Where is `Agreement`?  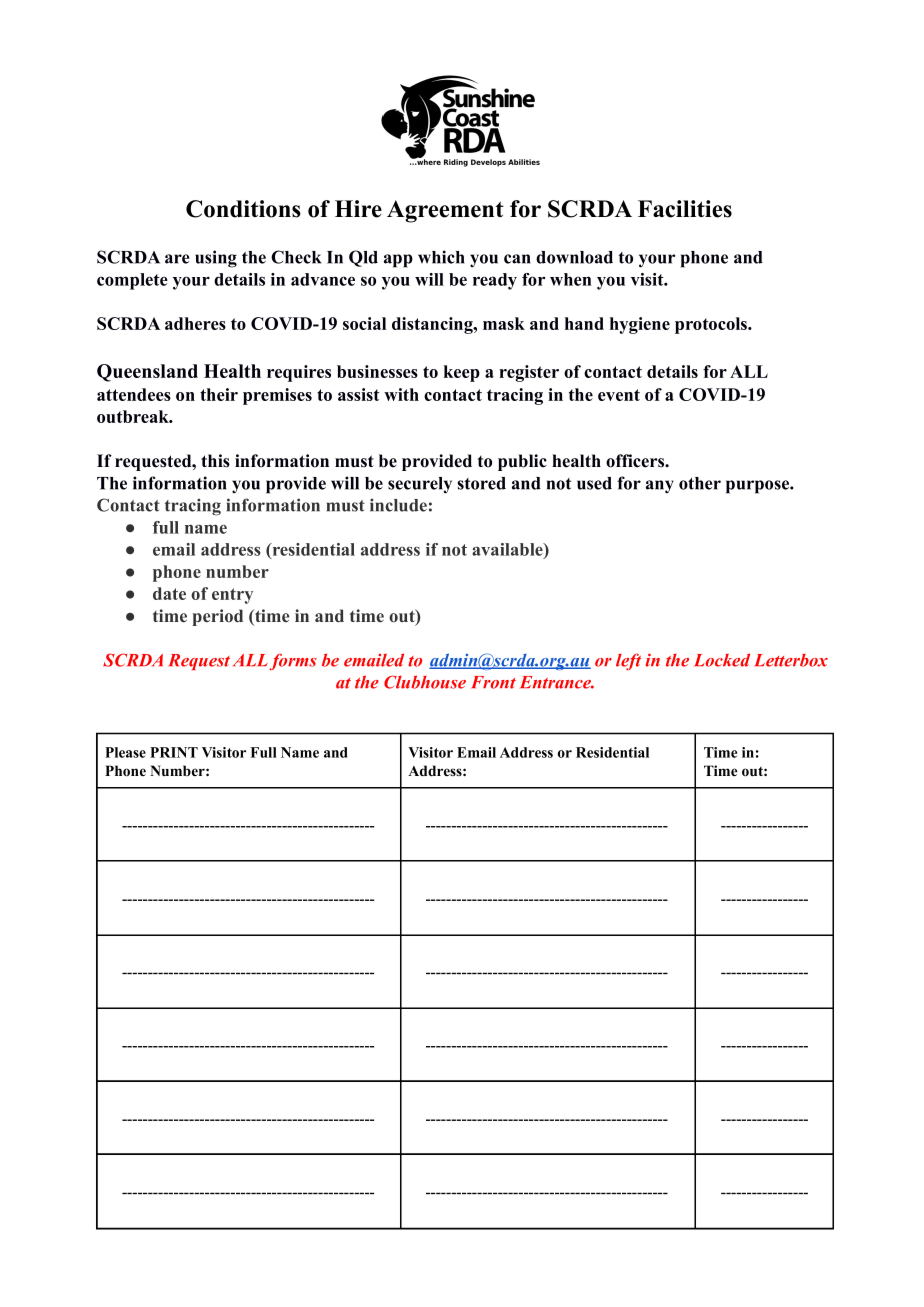
Agreement is located at coordinates (445, 211).
